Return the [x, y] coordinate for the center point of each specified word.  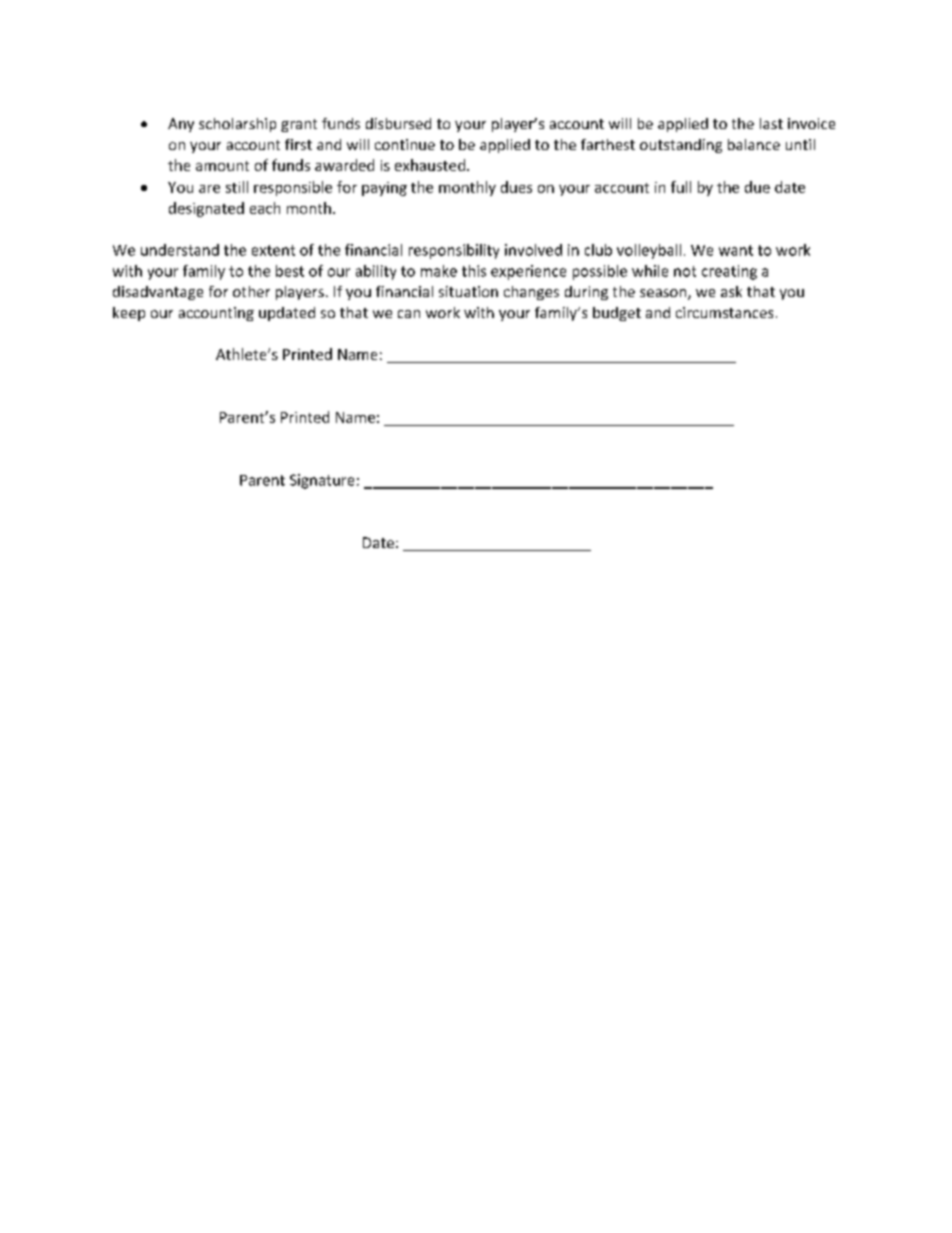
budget [617, 314]
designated [206, 209]
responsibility [454, 251]
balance [754, 144]
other [251, 291]
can [409, 314]
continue [405, 144]
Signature [322, 481]
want [736, 250]
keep [129, 314]
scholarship [237, 125]
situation [468, 291]
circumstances [724, 312]
